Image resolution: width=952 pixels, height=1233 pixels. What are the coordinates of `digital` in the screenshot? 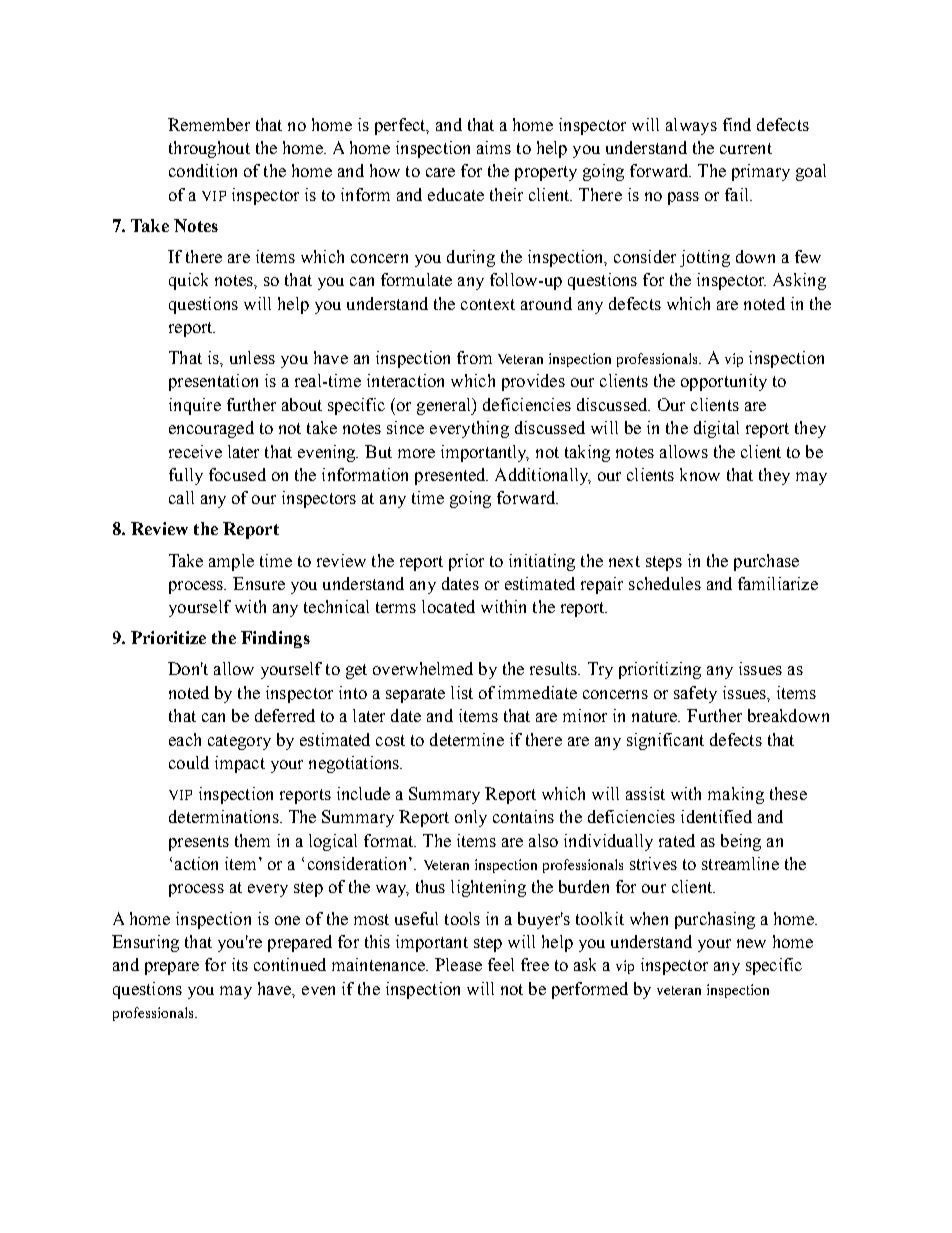 It's located at (716, 429).
